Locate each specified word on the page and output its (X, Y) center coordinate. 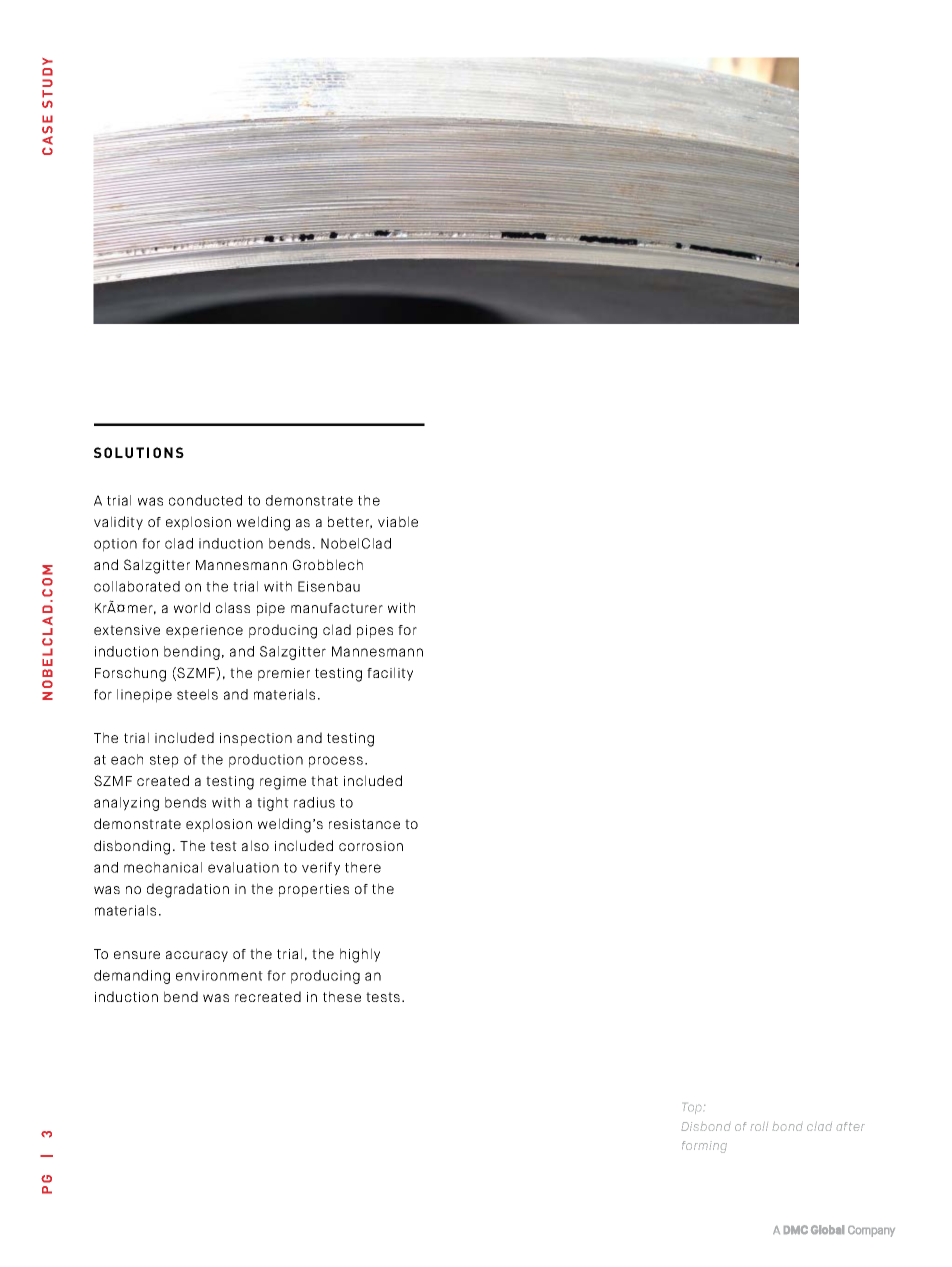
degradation (188, 890)
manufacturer (337, 608)
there (363, 867)
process (336, 762)
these (342, 996)
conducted (205, 500)
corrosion (371, 846)
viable (398, 521)
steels (197, 694)
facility (390, 674)
